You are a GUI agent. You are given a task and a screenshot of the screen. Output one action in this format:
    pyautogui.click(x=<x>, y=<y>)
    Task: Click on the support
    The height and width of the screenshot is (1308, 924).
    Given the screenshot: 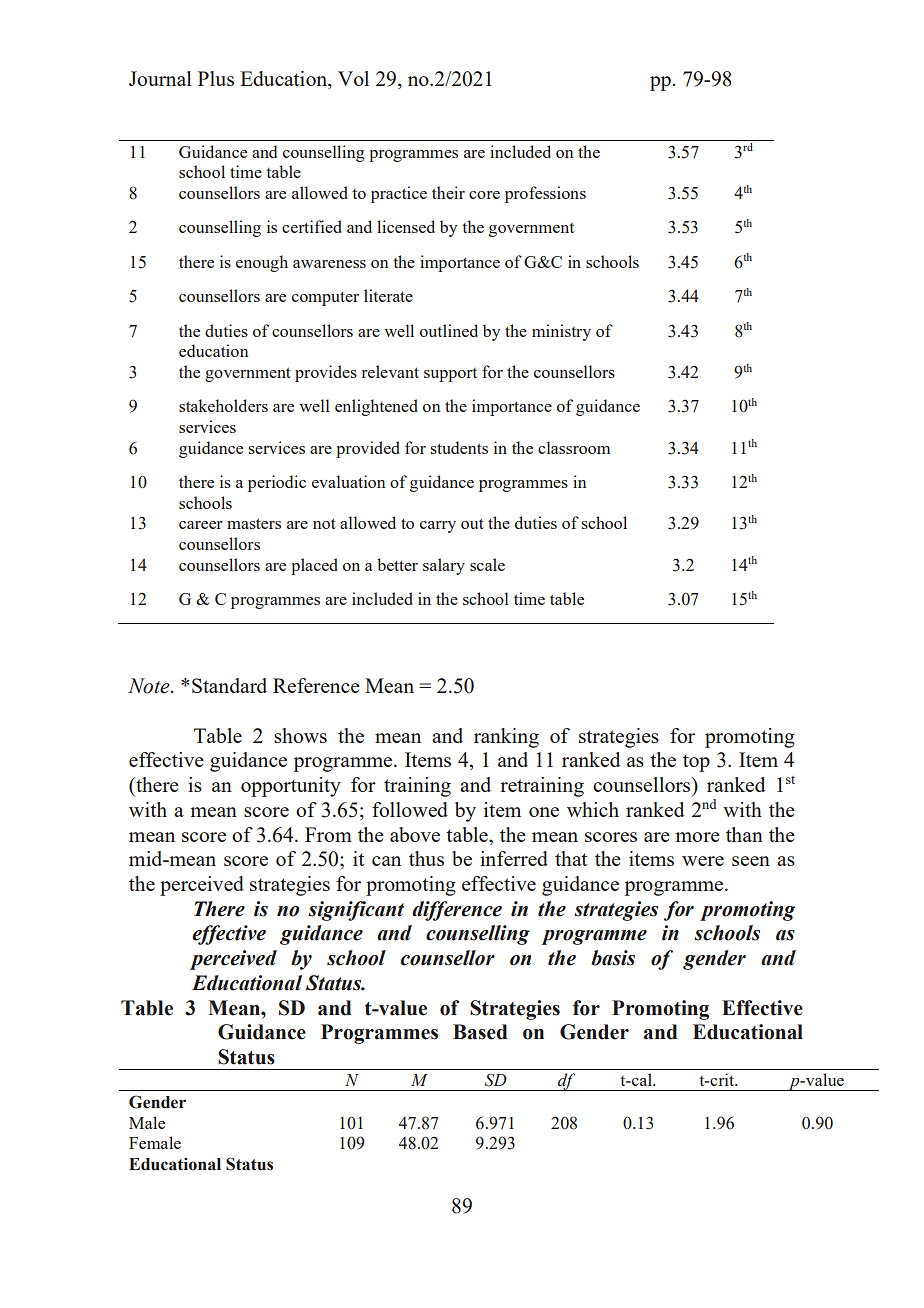 What is the action you would take?
    pyautogui.click(x=450, y=375)
